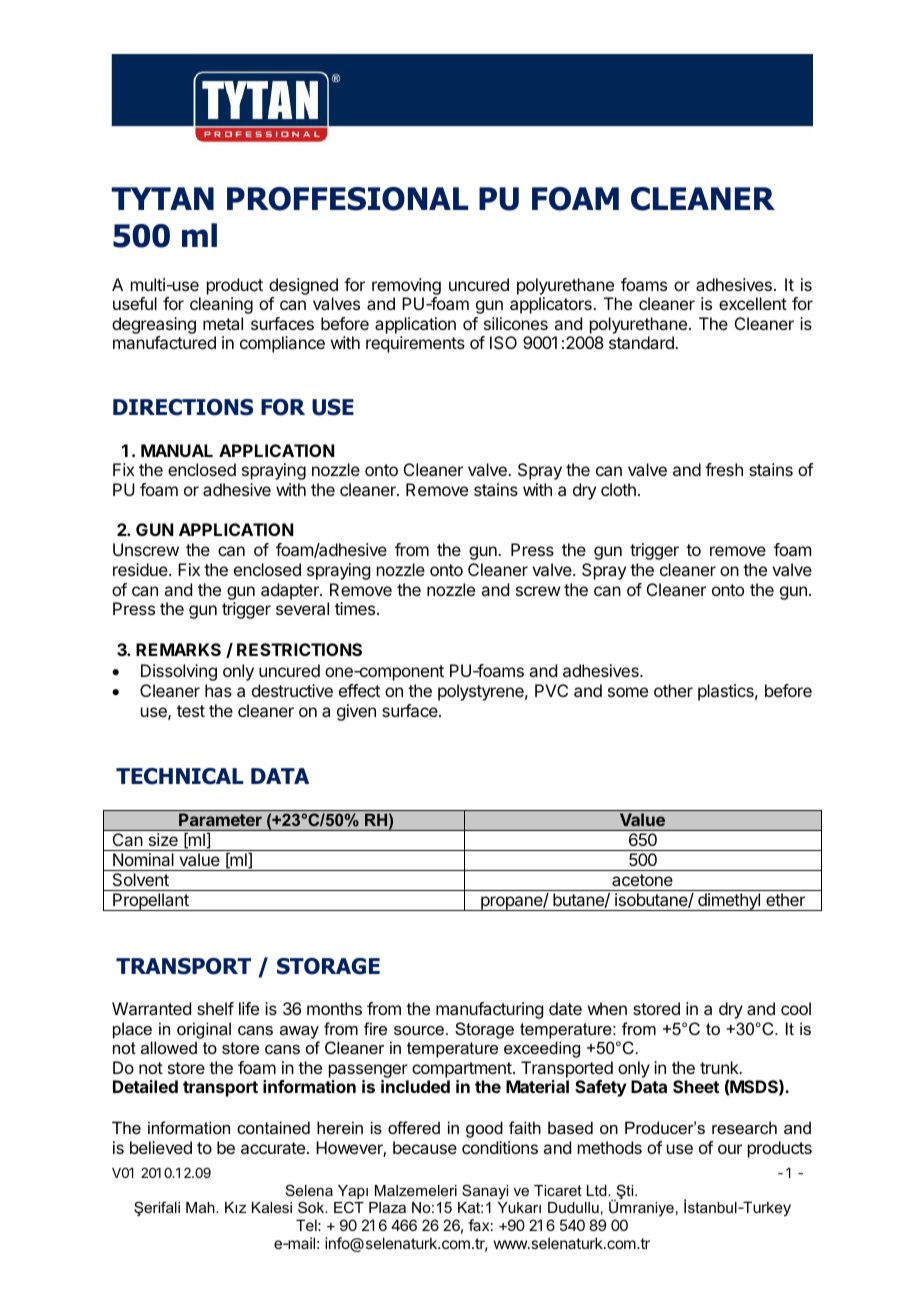  What do you see at coordinates (724, 469) in the page?
I see `fresh` at bounding box center [724, 469].
